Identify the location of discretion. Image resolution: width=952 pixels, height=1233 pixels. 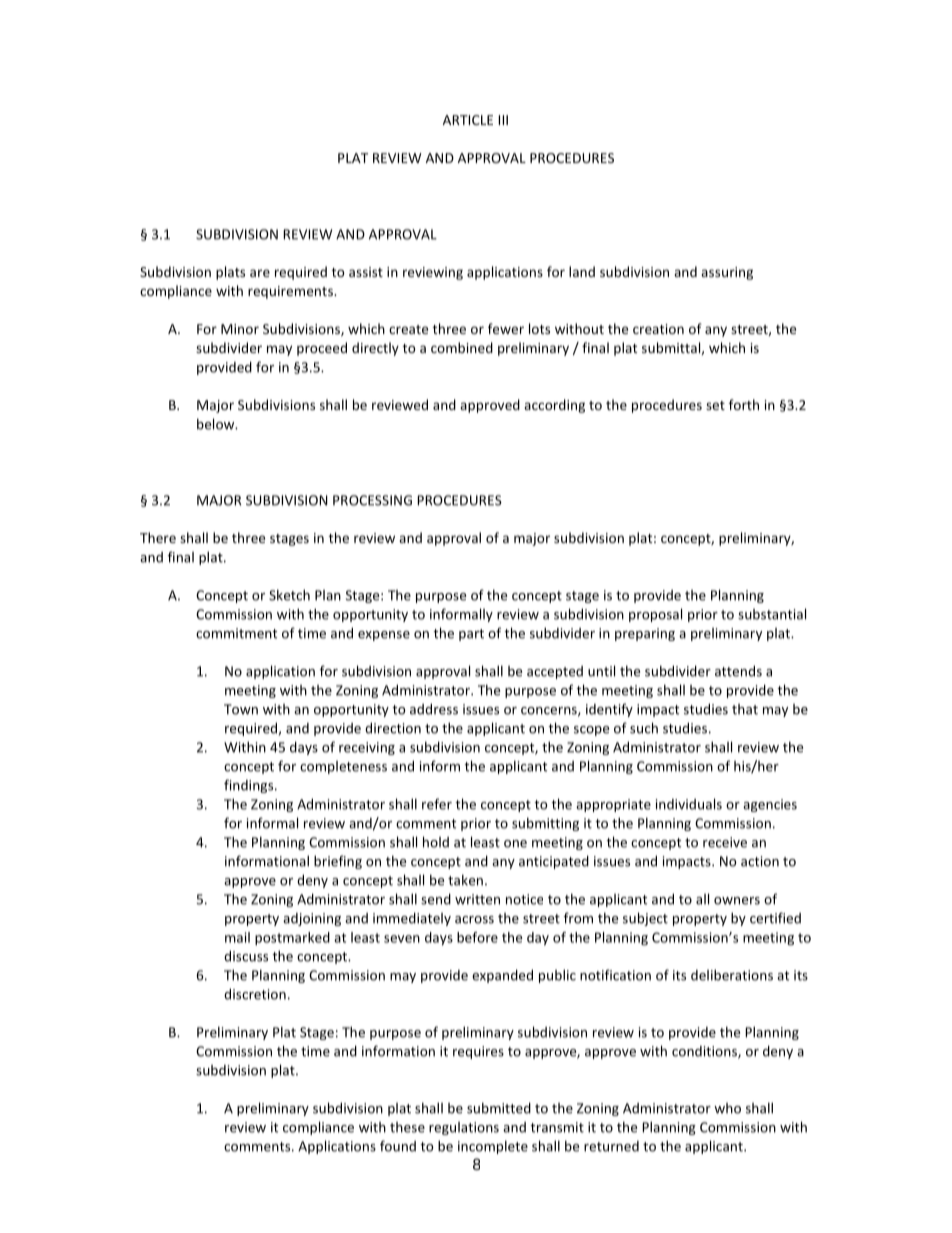
(255, 994).
